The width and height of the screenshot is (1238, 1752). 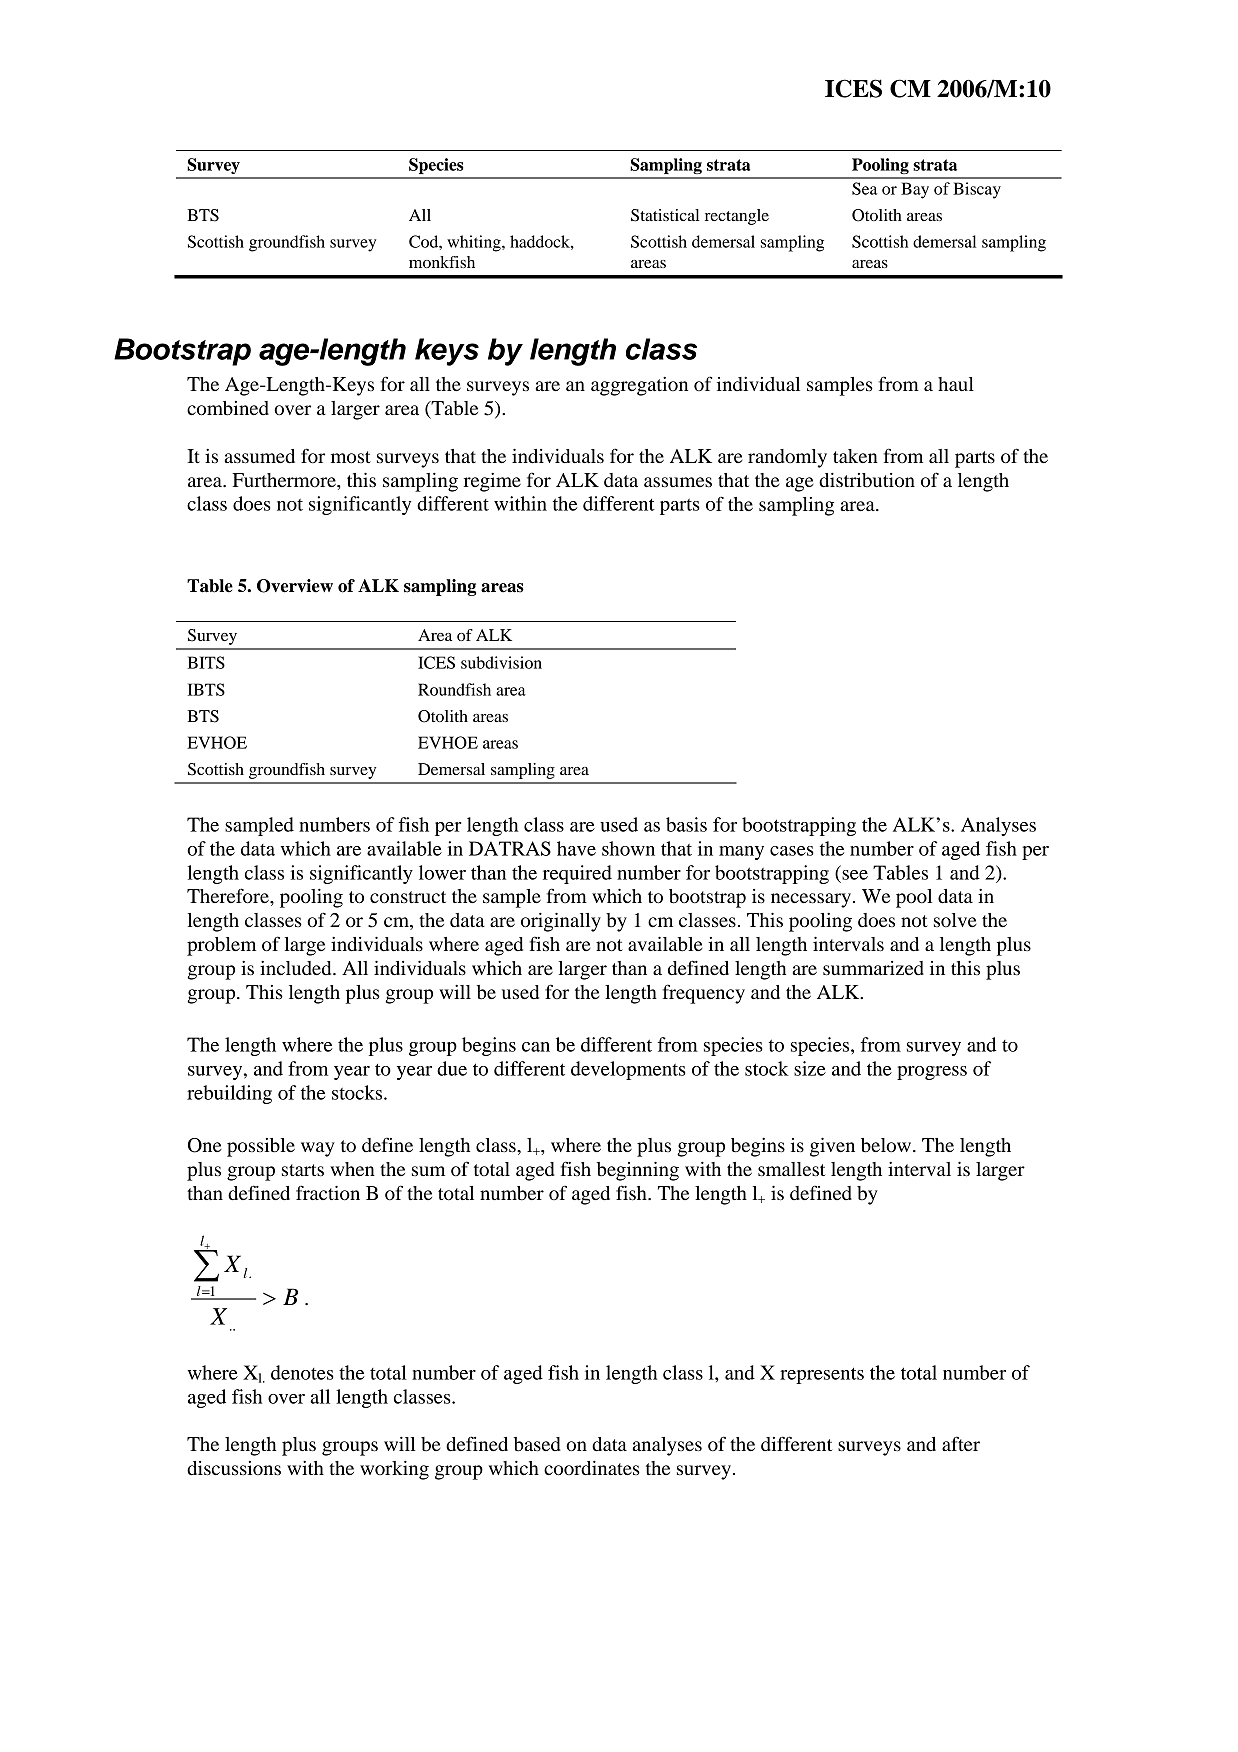 I want to click on taken, so click(x=855, y=456).
